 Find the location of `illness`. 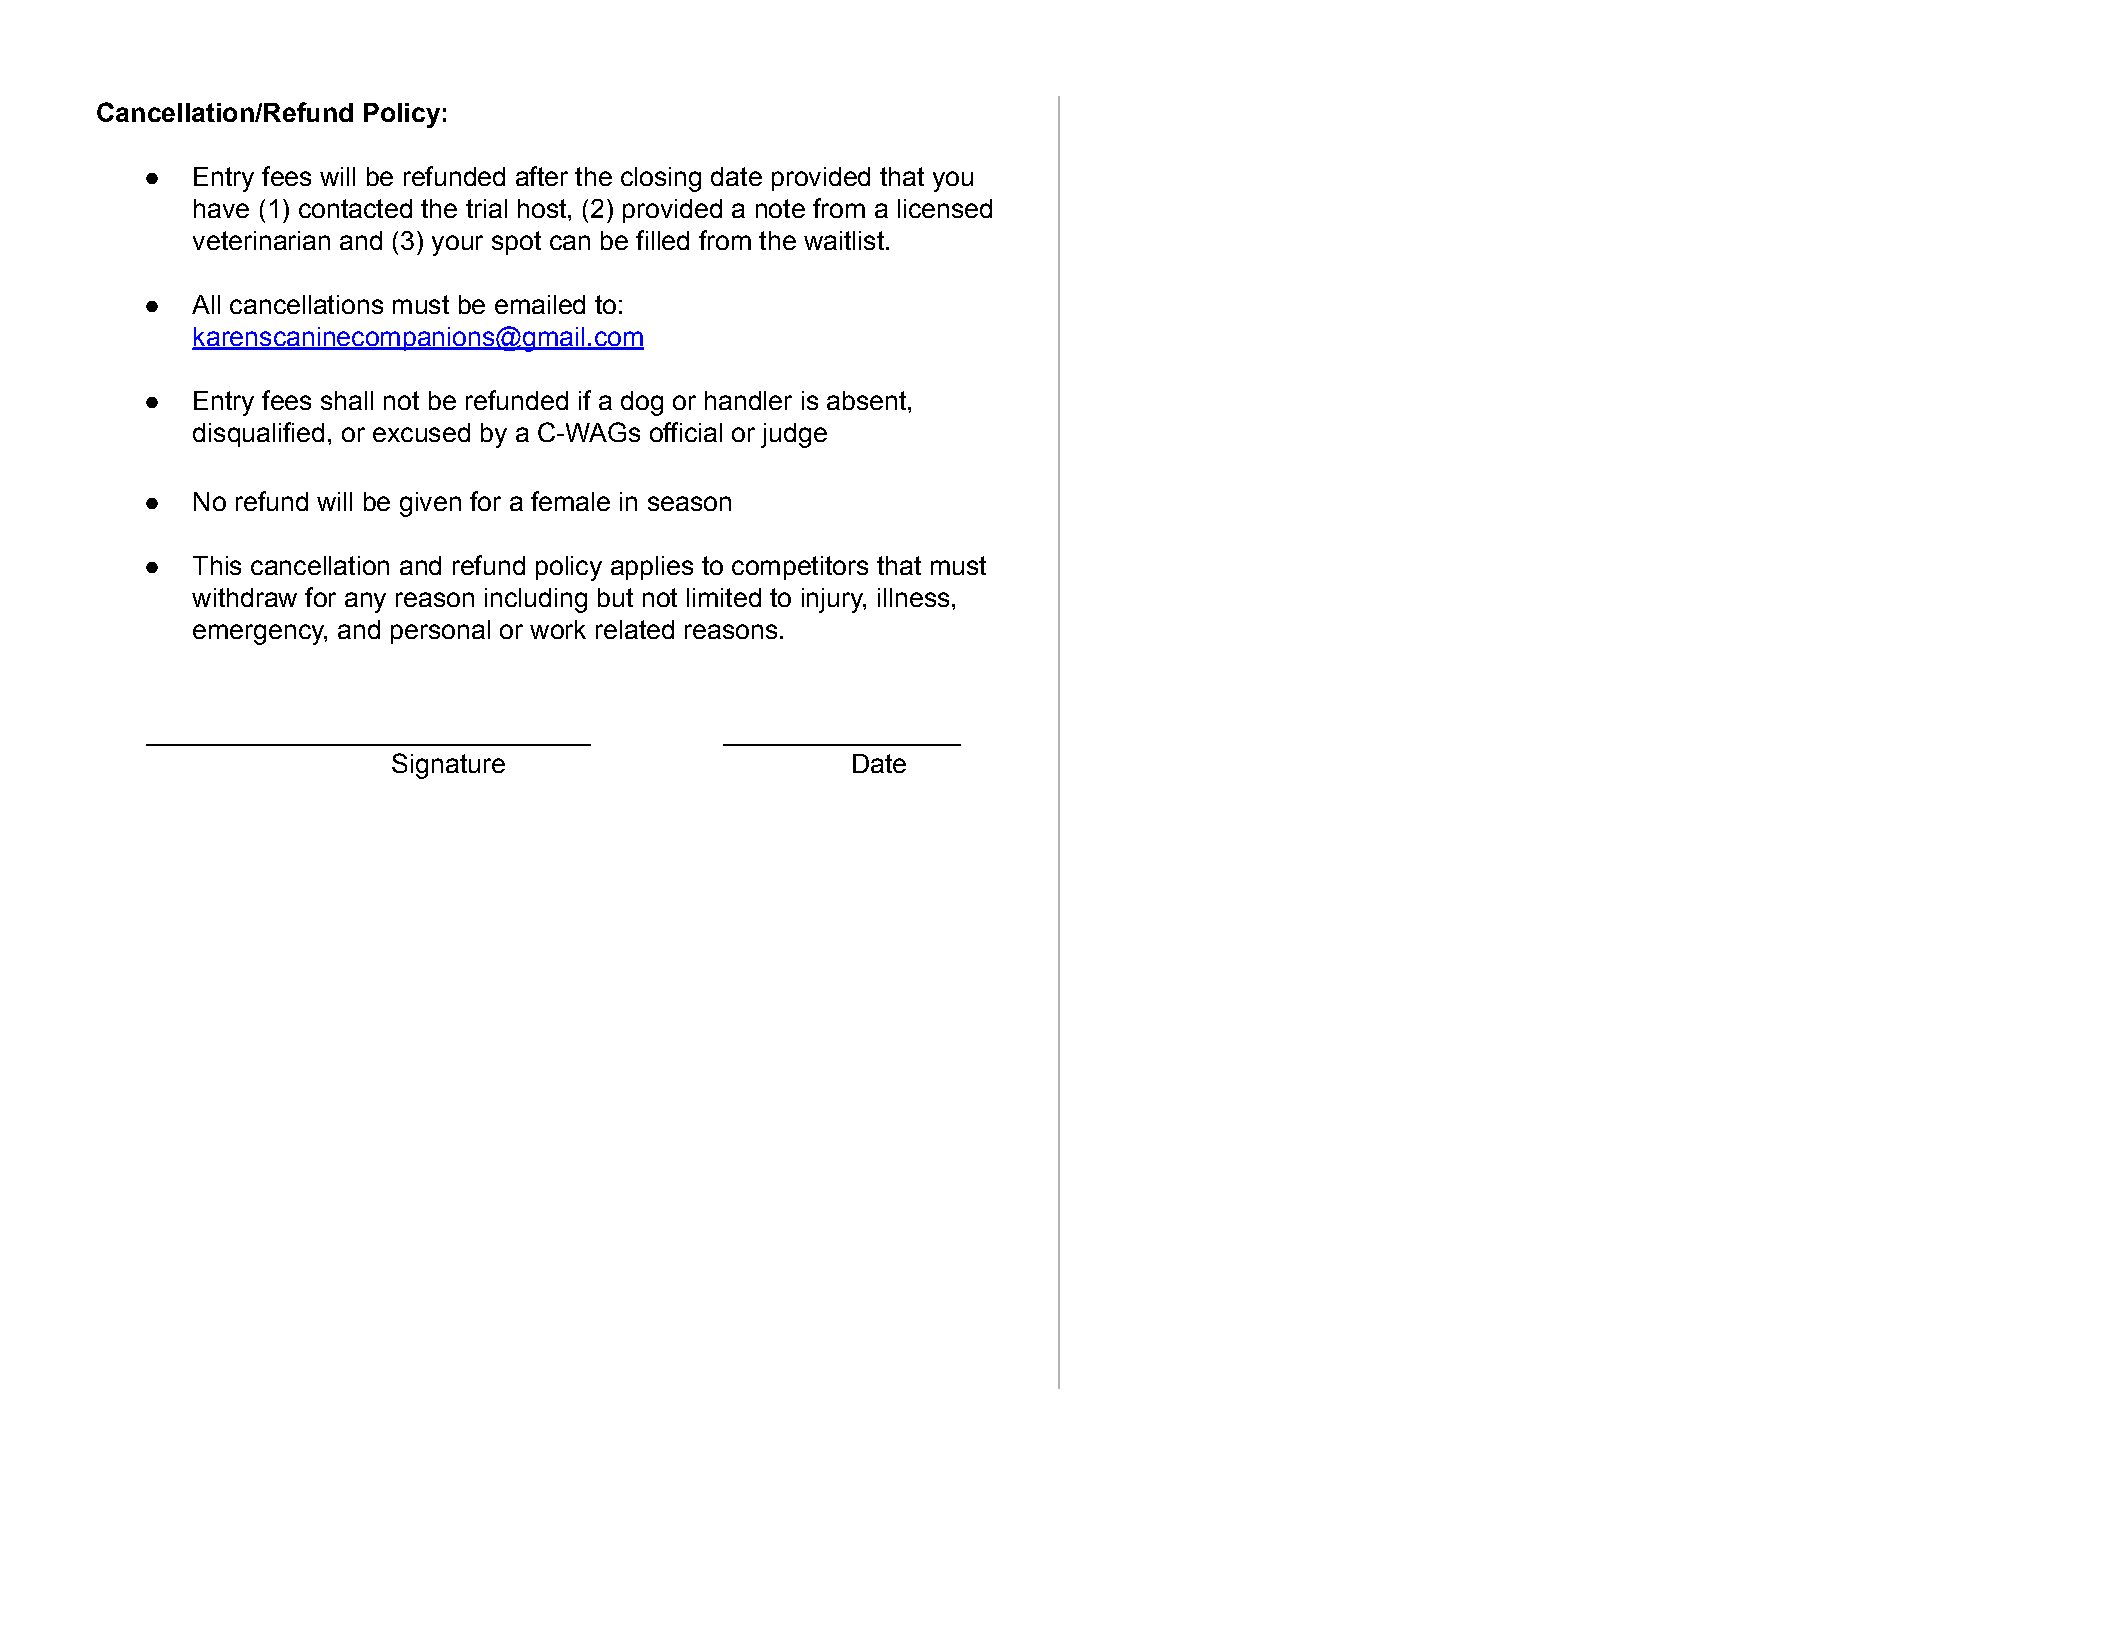

illness is located at coordinates (913, 597).
